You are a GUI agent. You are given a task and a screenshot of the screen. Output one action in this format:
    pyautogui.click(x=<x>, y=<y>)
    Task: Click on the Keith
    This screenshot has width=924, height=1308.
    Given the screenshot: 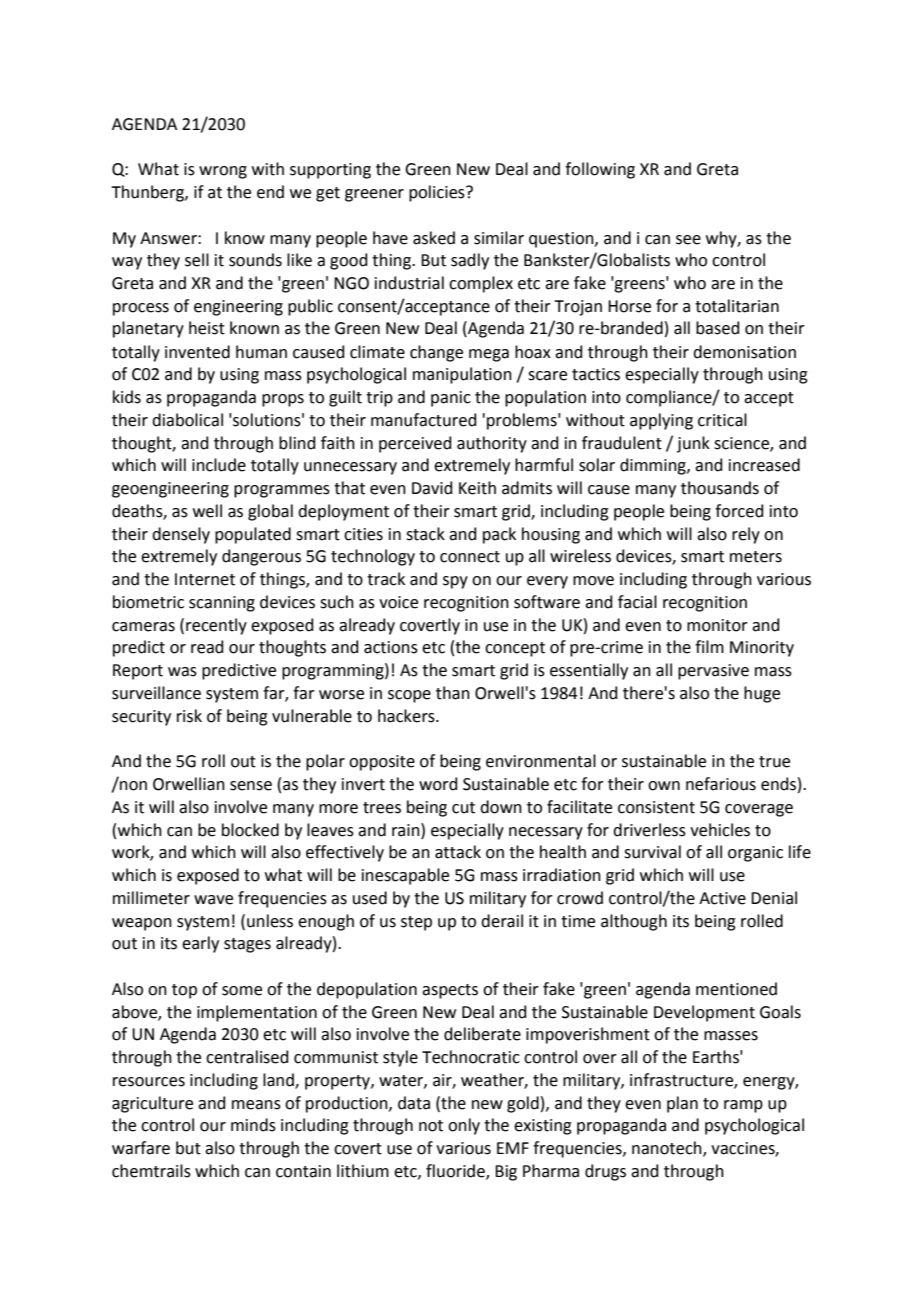 What is the action you would take?
    pyautogui.click(x=477, y=488)
